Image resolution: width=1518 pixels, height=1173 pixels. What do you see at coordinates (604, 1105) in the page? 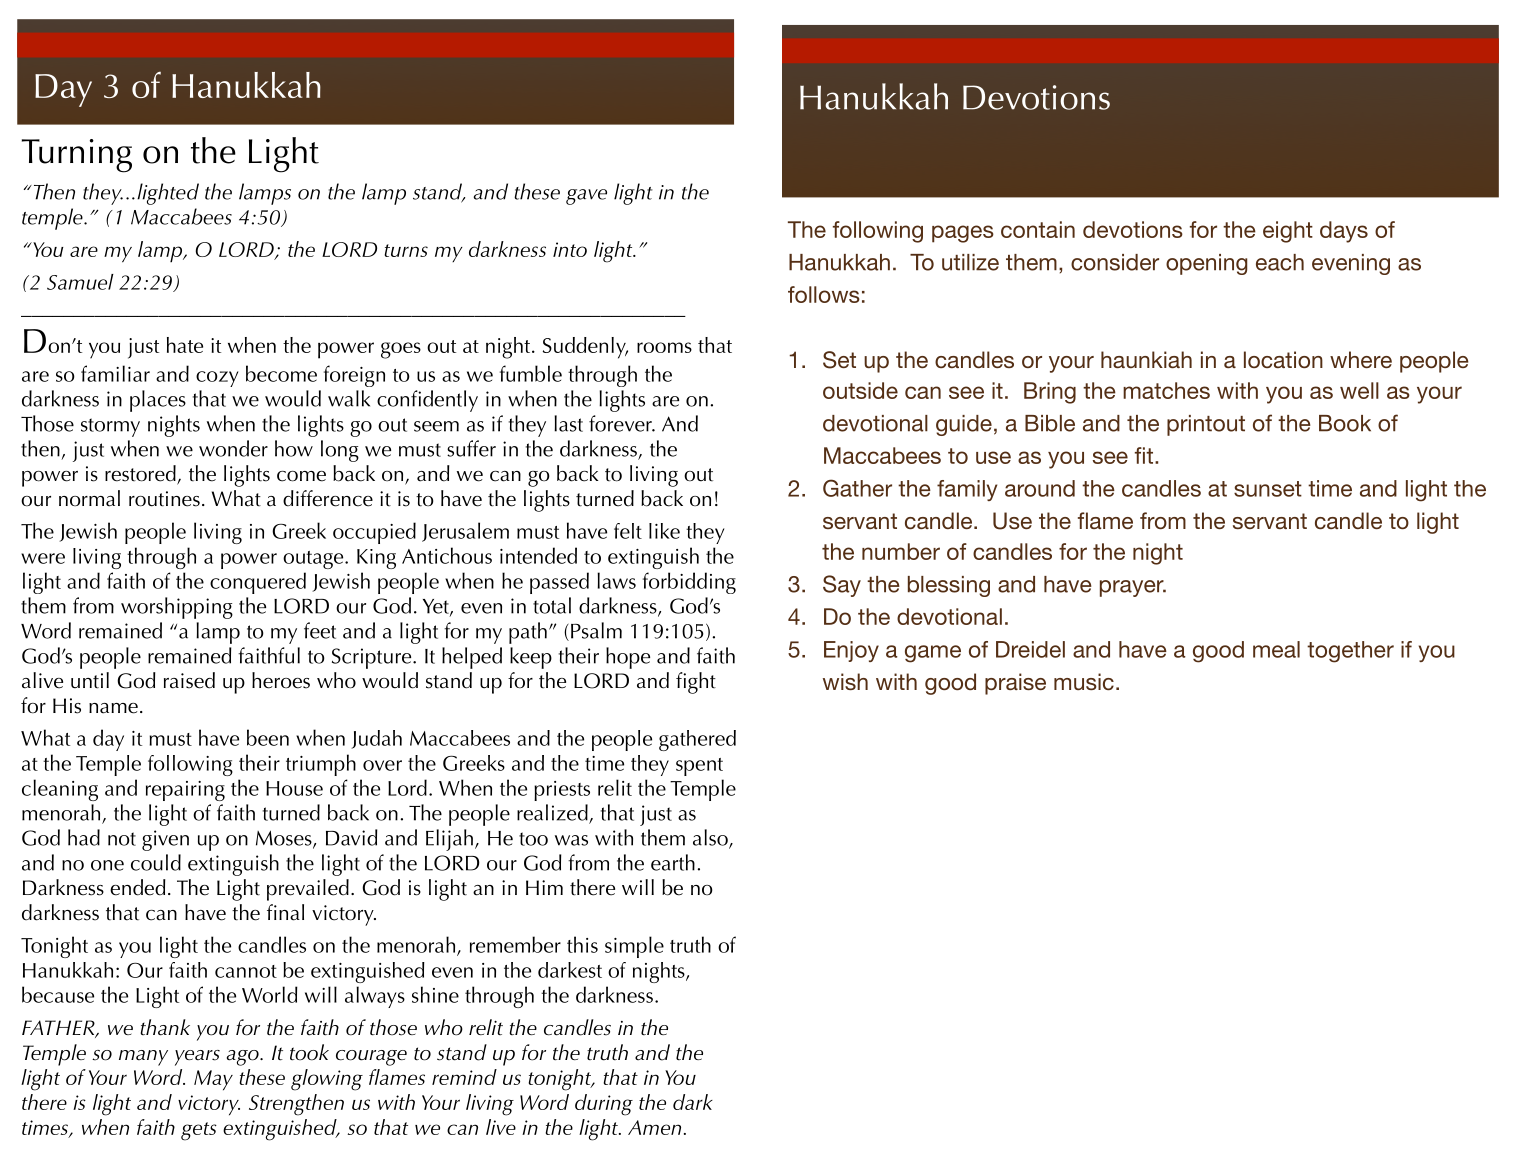
I see `during` at bounding box center [604, 1105].
